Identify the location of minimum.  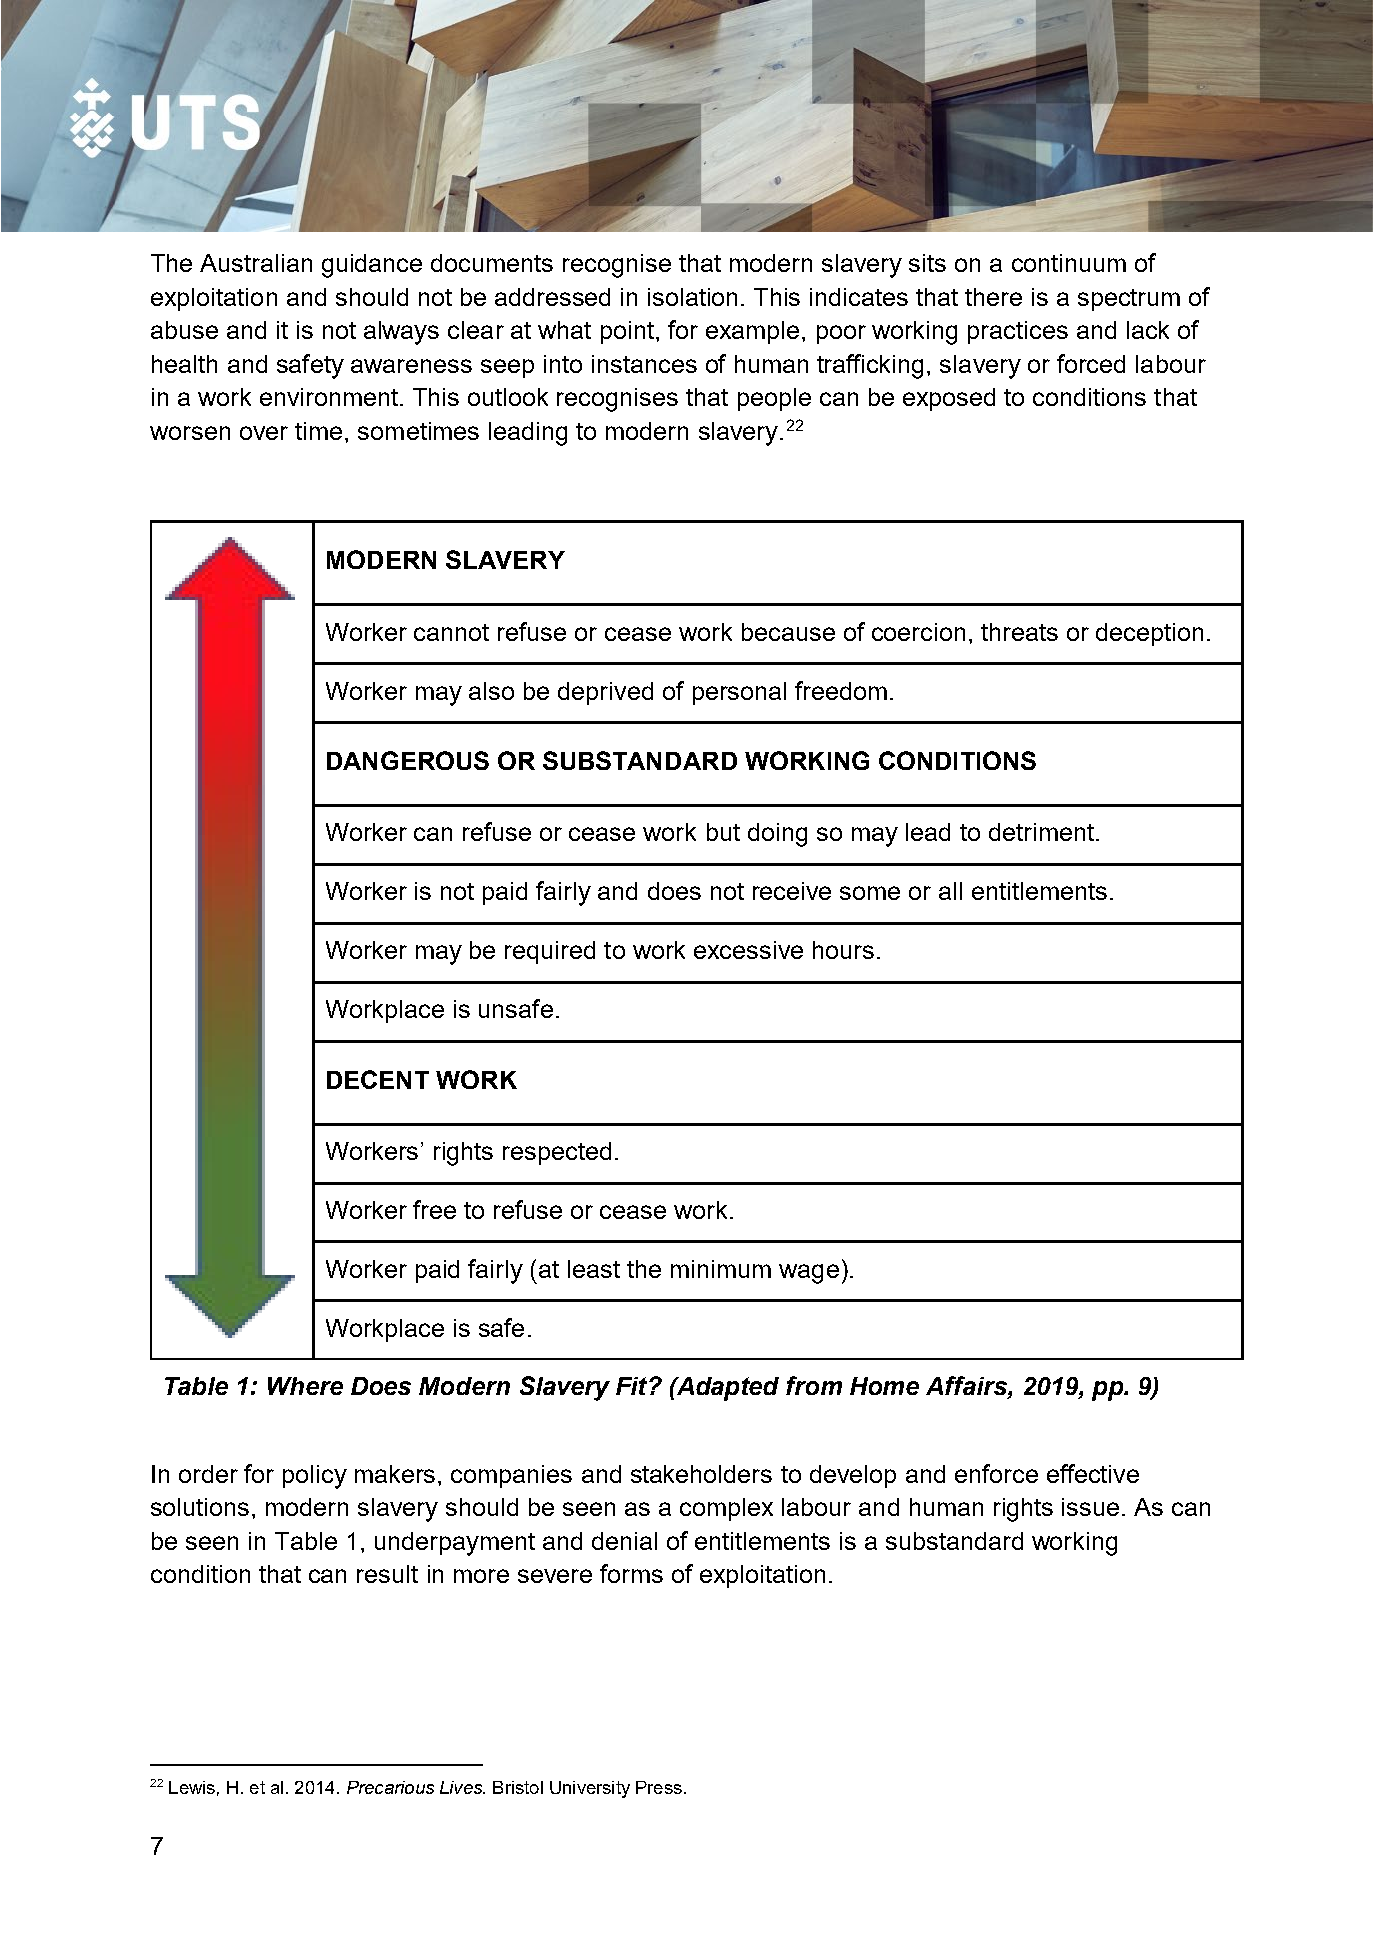
(721, 1269).
